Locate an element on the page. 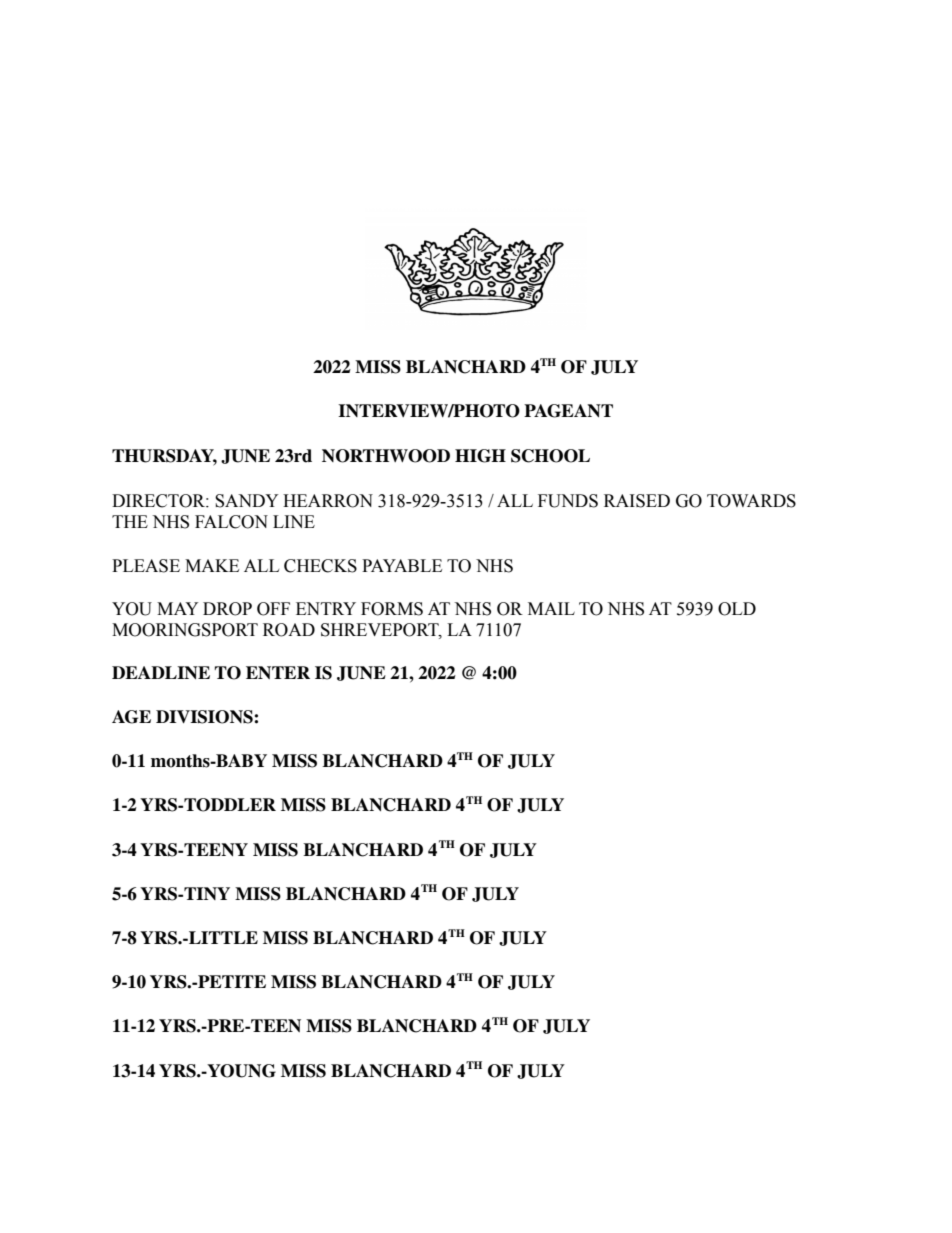  ENTER is located at coordinates (278, 672).
